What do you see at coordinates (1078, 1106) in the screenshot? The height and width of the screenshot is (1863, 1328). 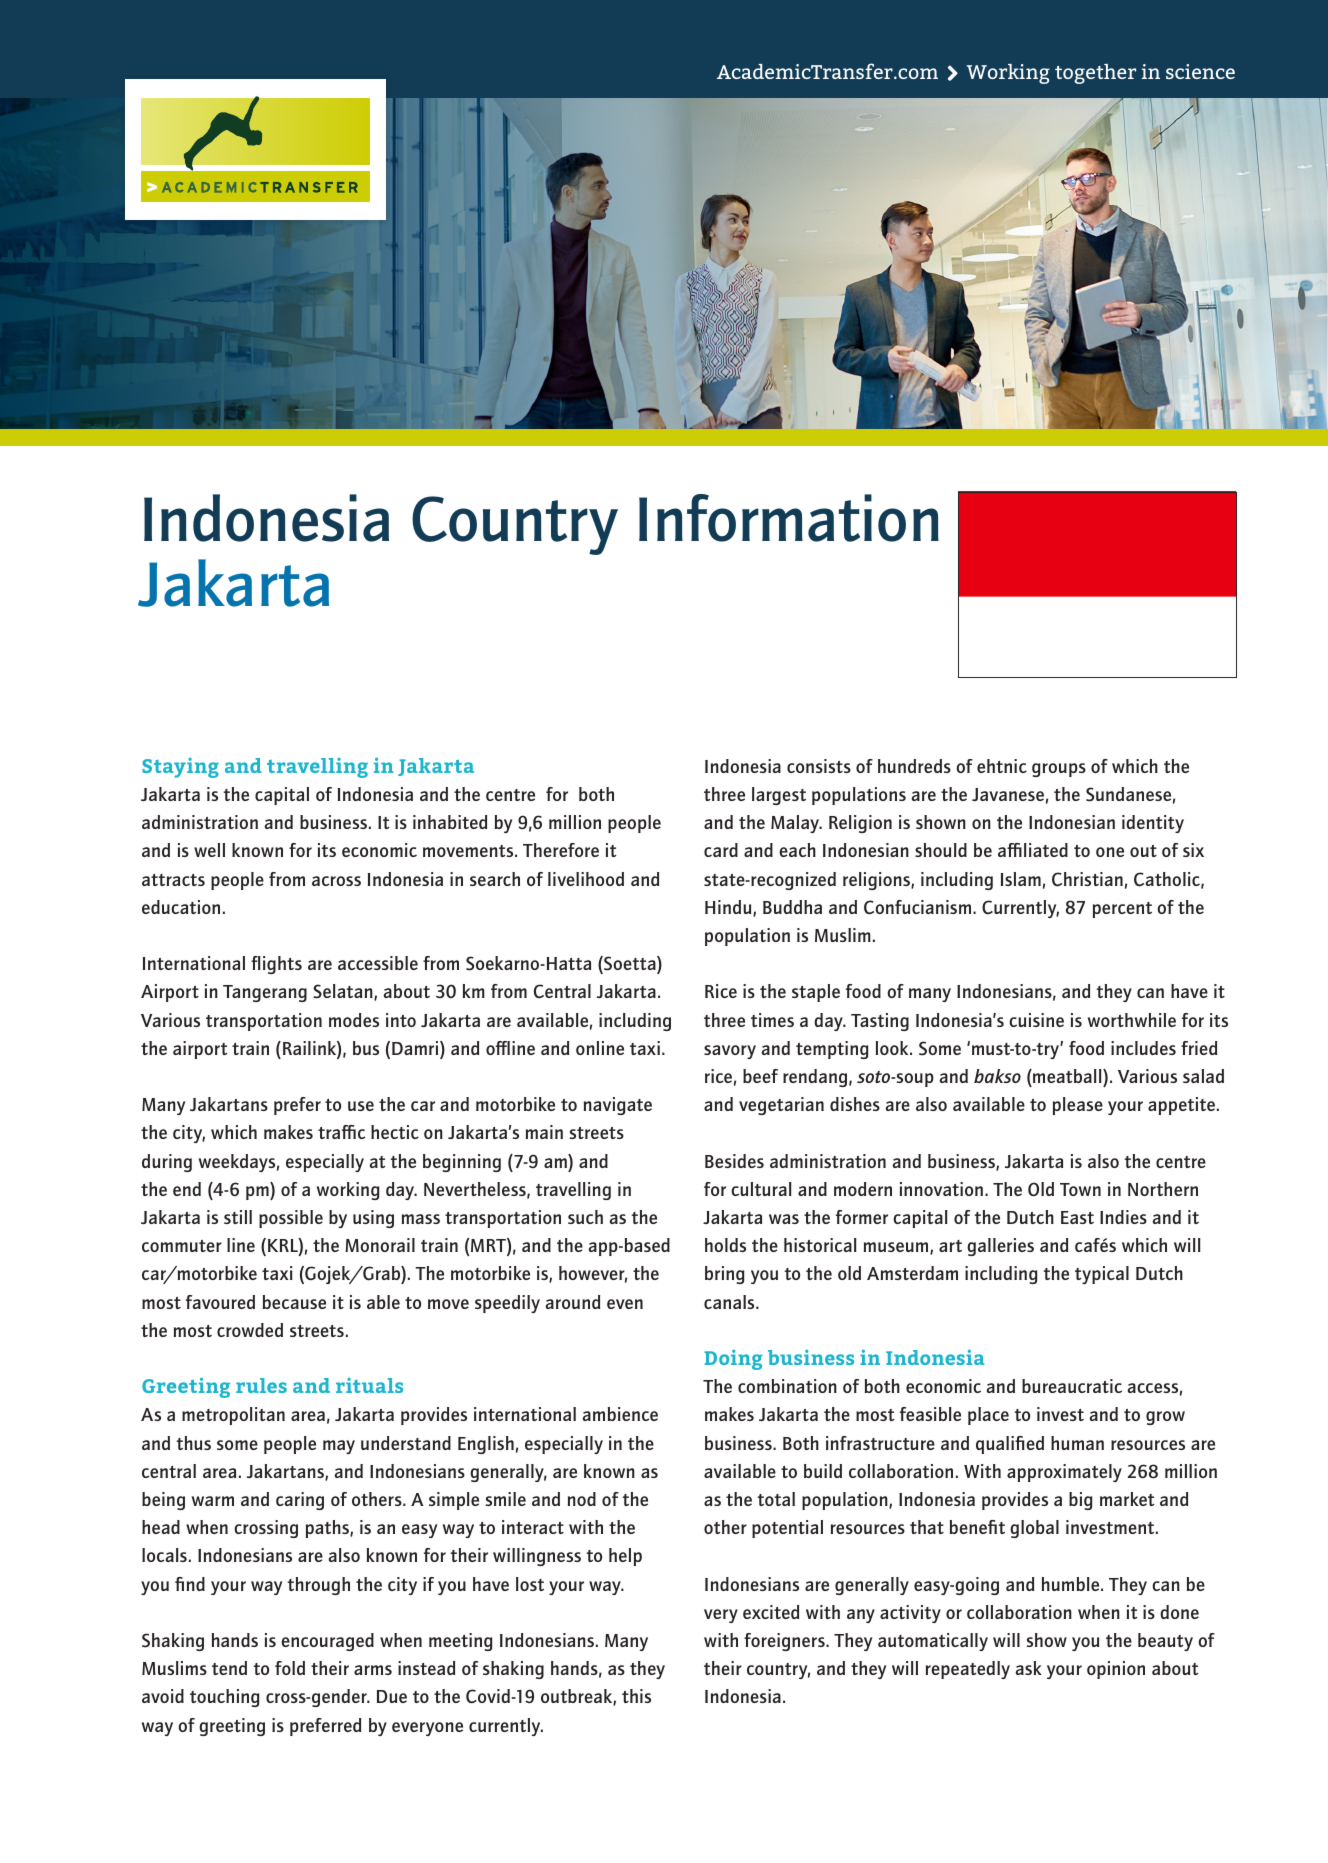 I see `please` at bounding box center [1078, 1106].
